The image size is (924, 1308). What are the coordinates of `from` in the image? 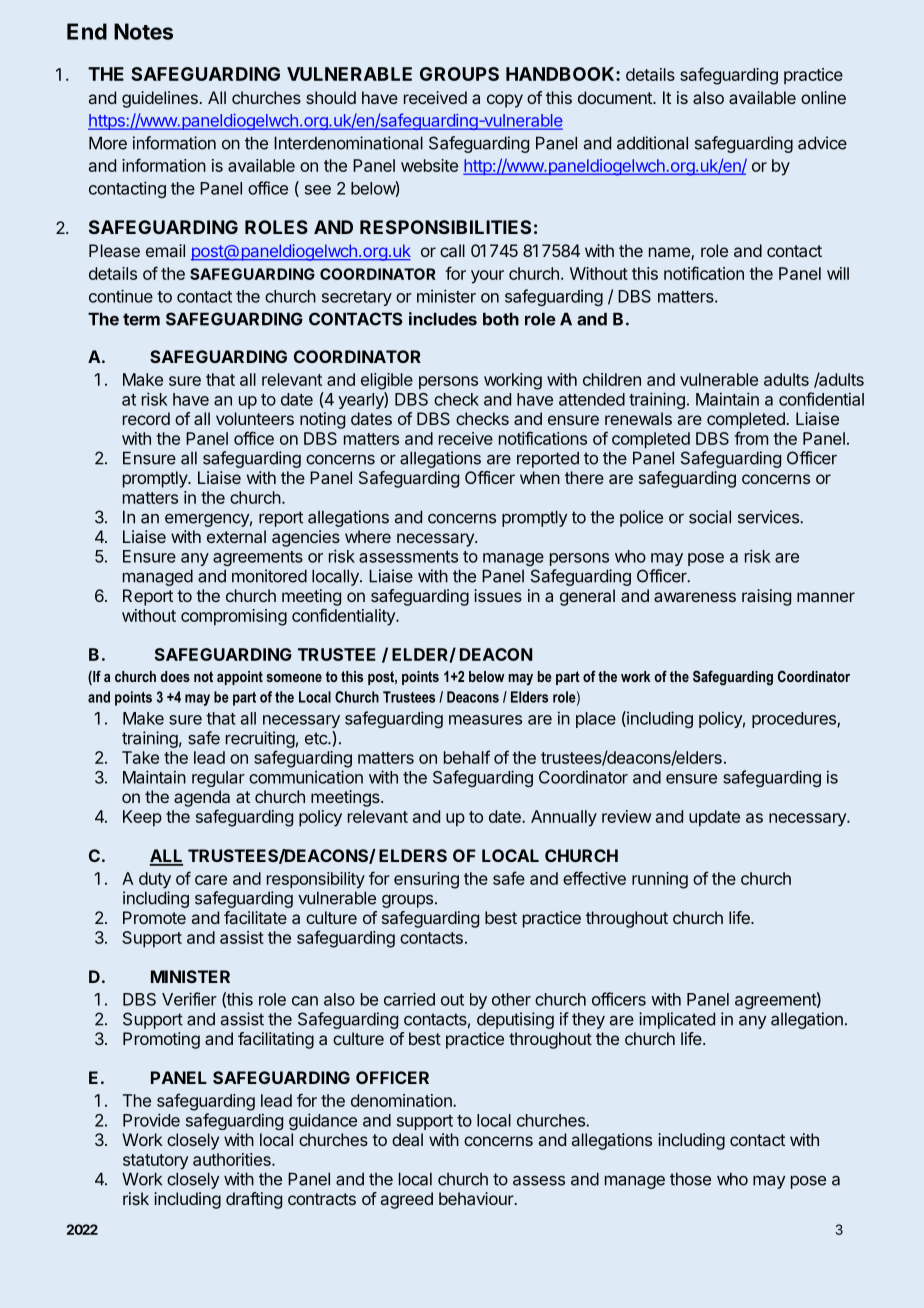 It's located at (751, 438).
